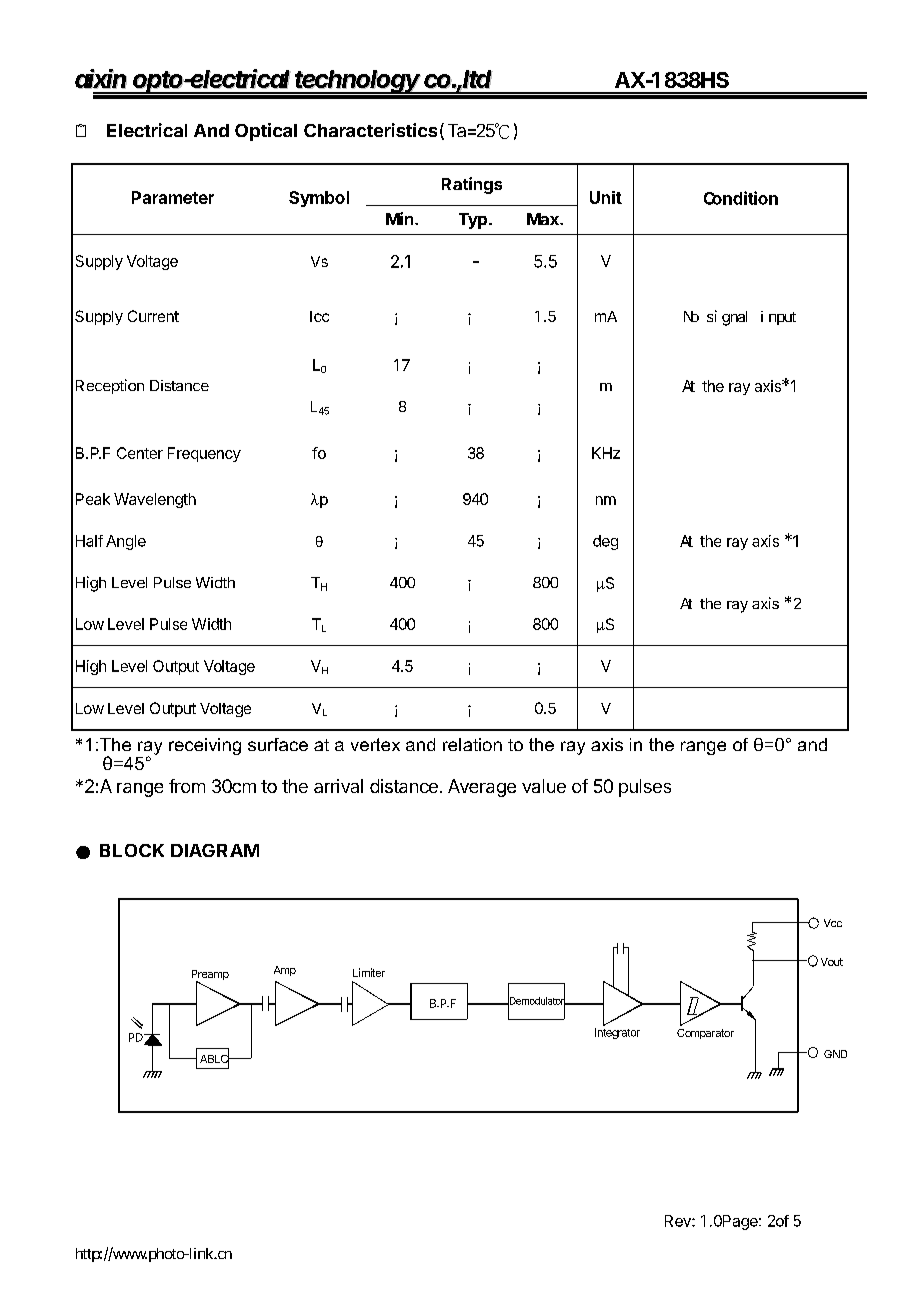 Image resolution: width=924 pixels, height=1307 pixels. Describe the element at coordinates (472, 185) in the screenshot. I see `Ratings` at that location.
